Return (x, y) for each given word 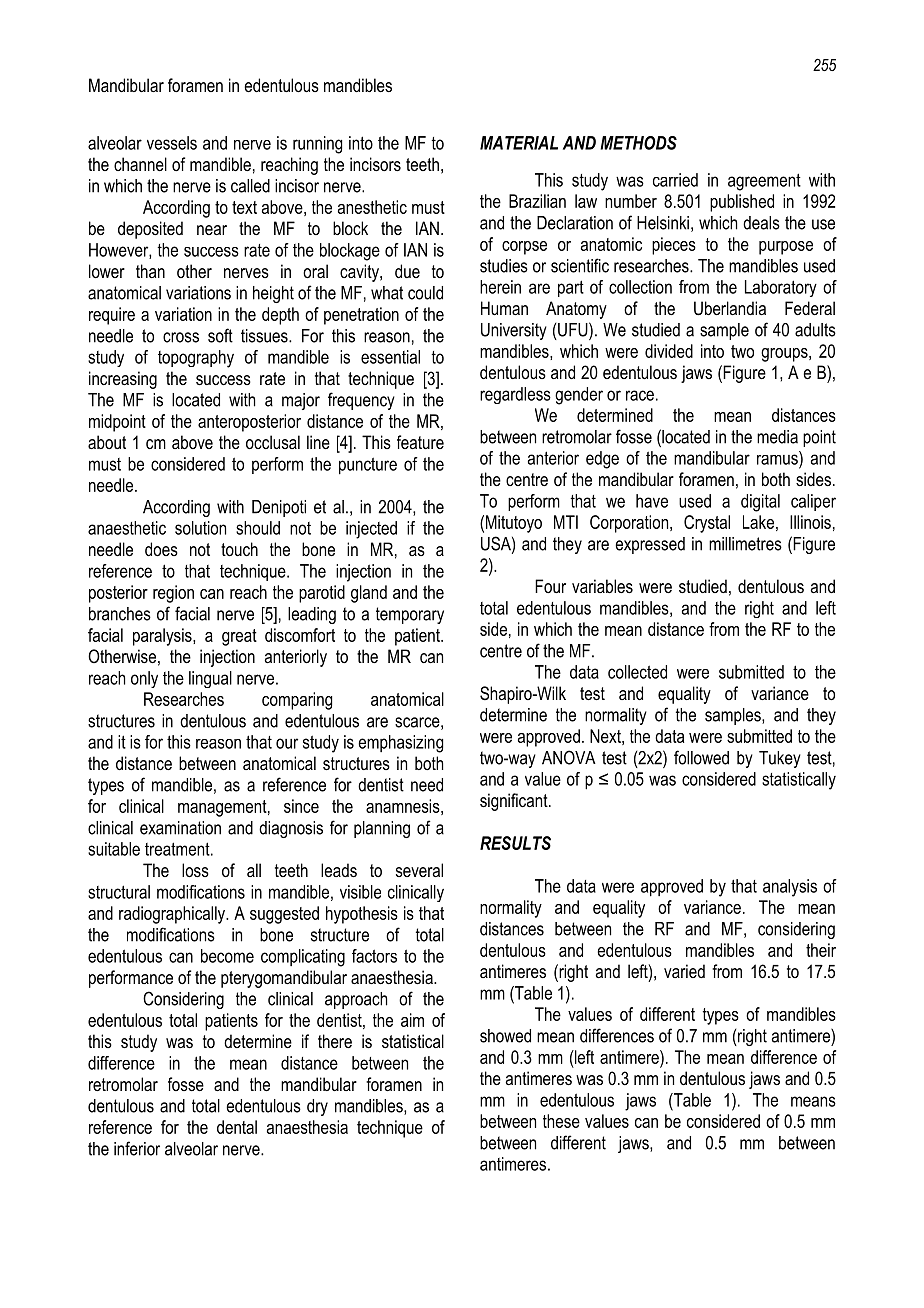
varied (684, 971)
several (419, 870)
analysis (790, 888)
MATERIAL (519, 143)
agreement (764, 182)
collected (637, 672)
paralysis (163, 637)
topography (196, 359)
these (561, 1121)
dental (237, 1127)
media (777, 437)
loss (195, 870)
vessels (172, 143)
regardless (515, 395)
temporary (410, 615)
